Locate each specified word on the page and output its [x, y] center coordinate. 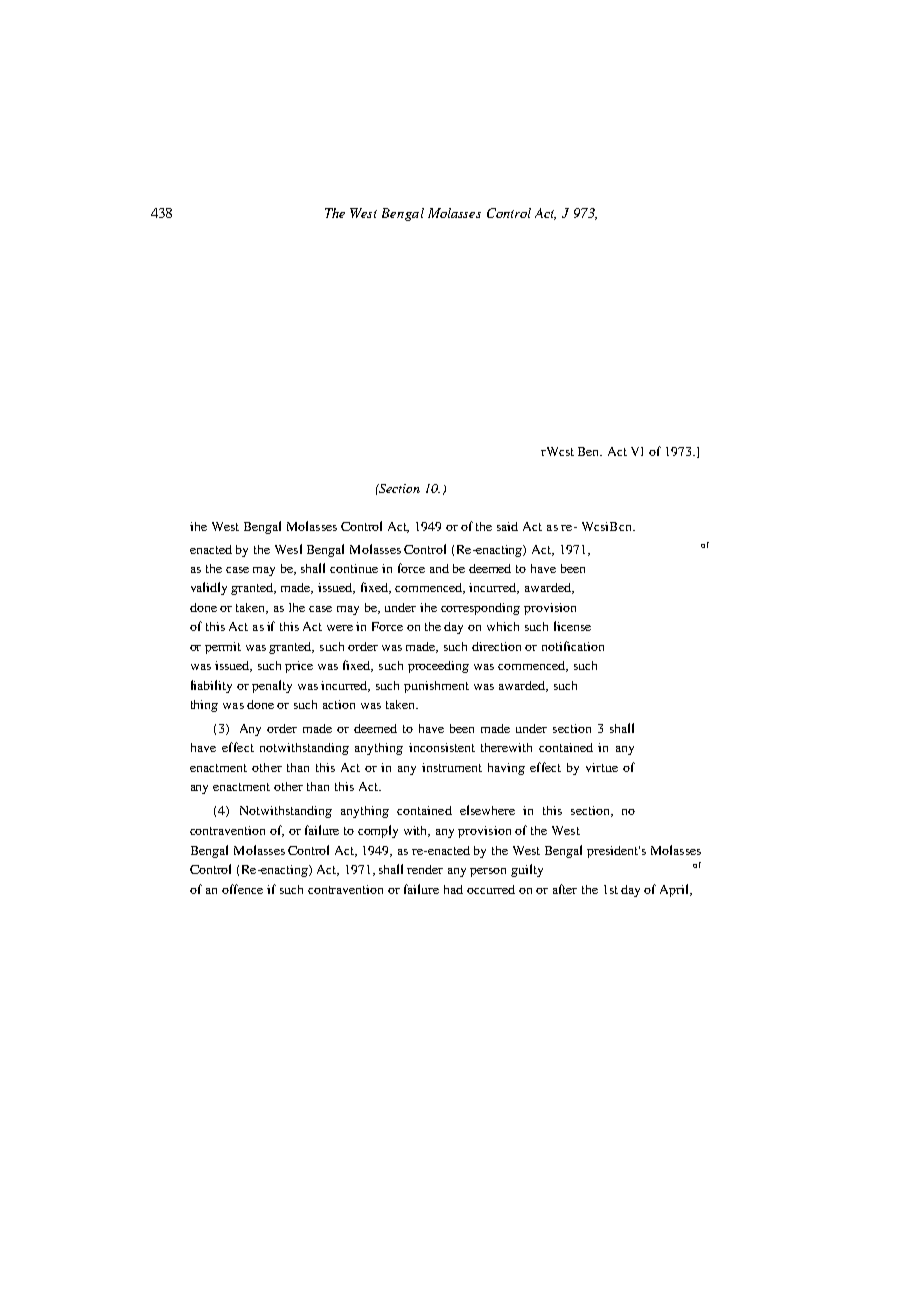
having [506, 769]
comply [378, 831]
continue [354, 568]
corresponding [480, 609]
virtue [602, 767]
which [503, 626]
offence [242, 889]
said [507, 526]
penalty [272, 686]
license [572, 626]
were [340, 628]
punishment [436, 687]
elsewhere [487, 810]
